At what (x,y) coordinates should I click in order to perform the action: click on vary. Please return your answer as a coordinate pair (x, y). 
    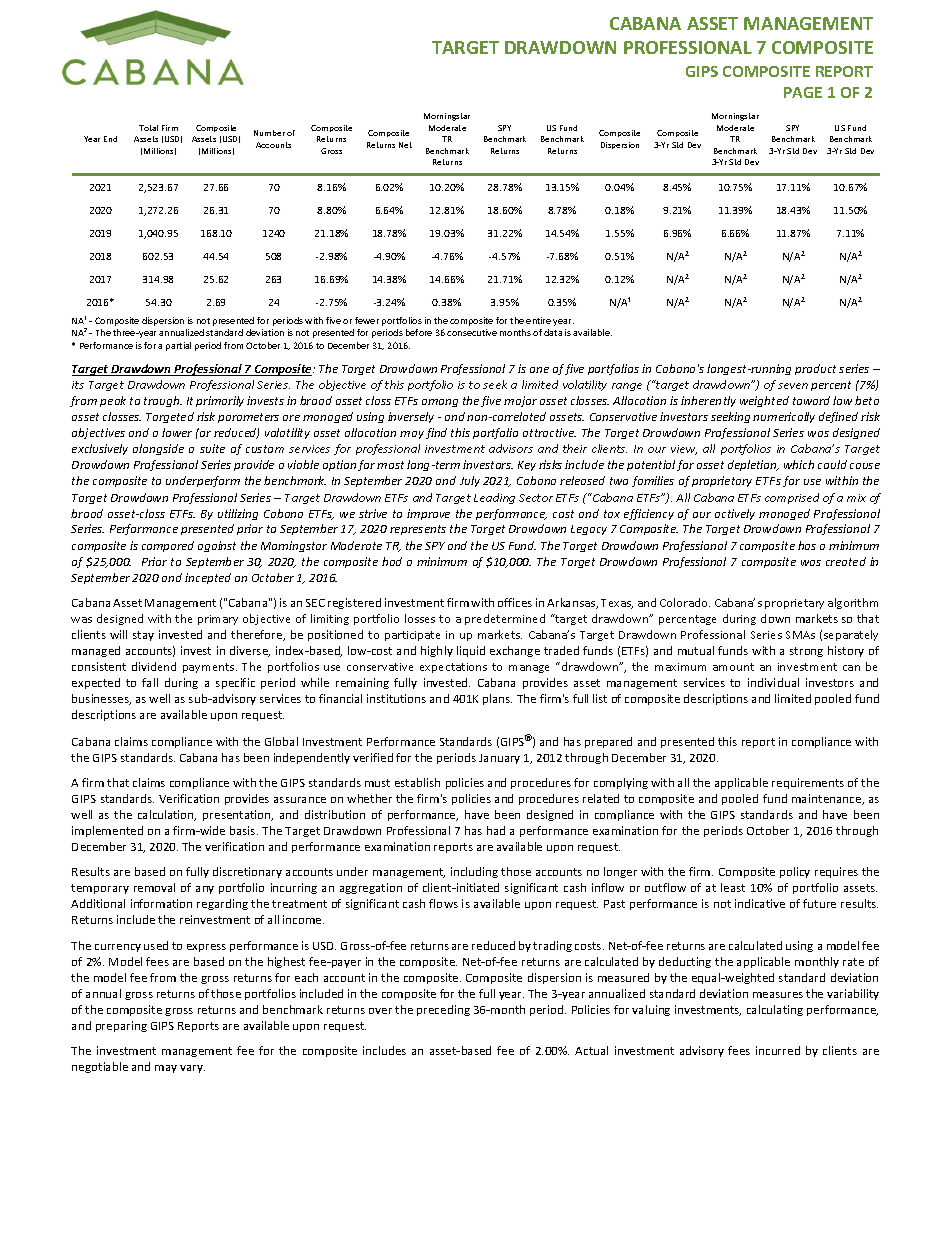
    Looking at the image, I should click on (192, 1069).
